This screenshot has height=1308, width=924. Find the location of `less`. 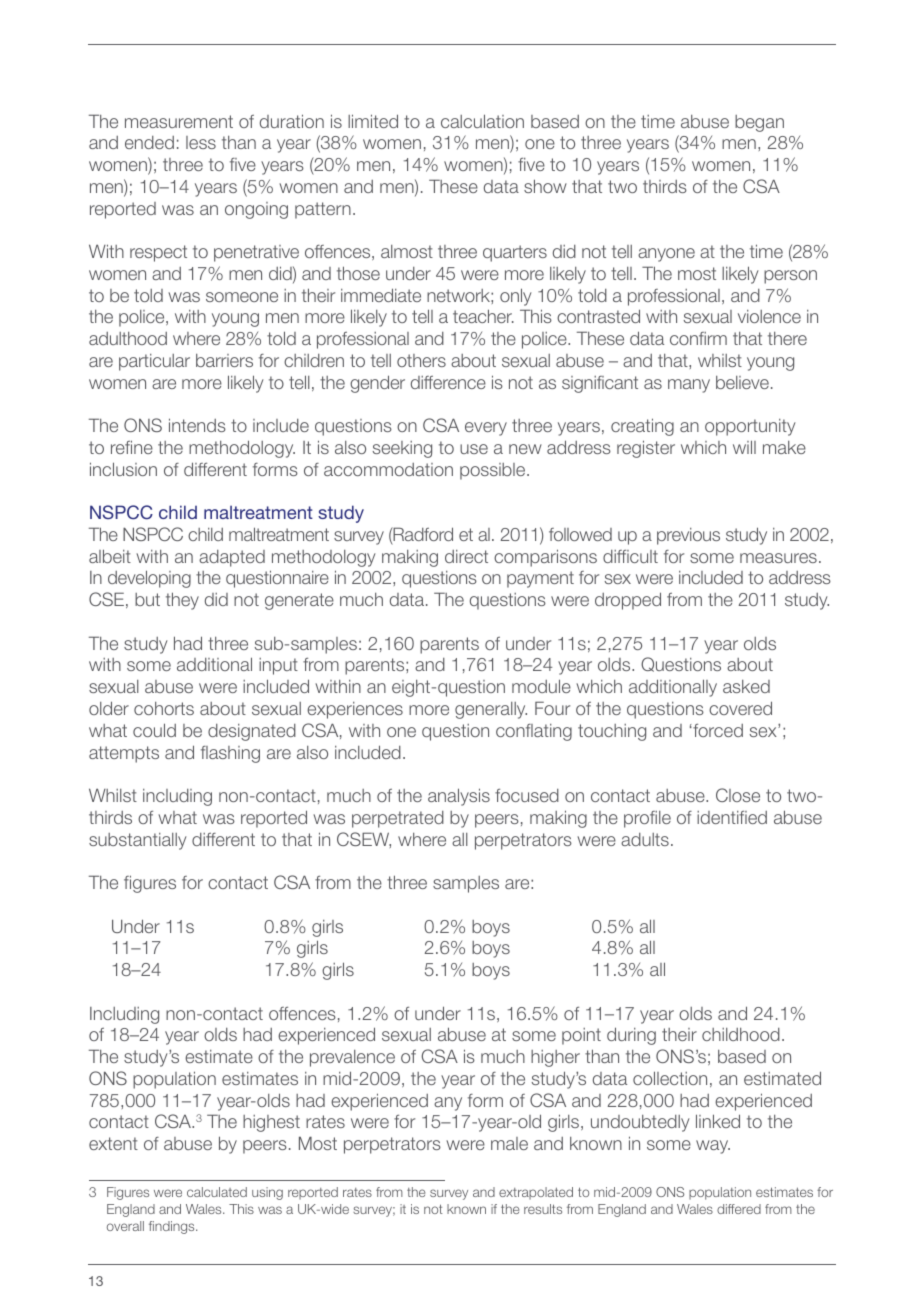

less is located at coordinates (201, 142).
